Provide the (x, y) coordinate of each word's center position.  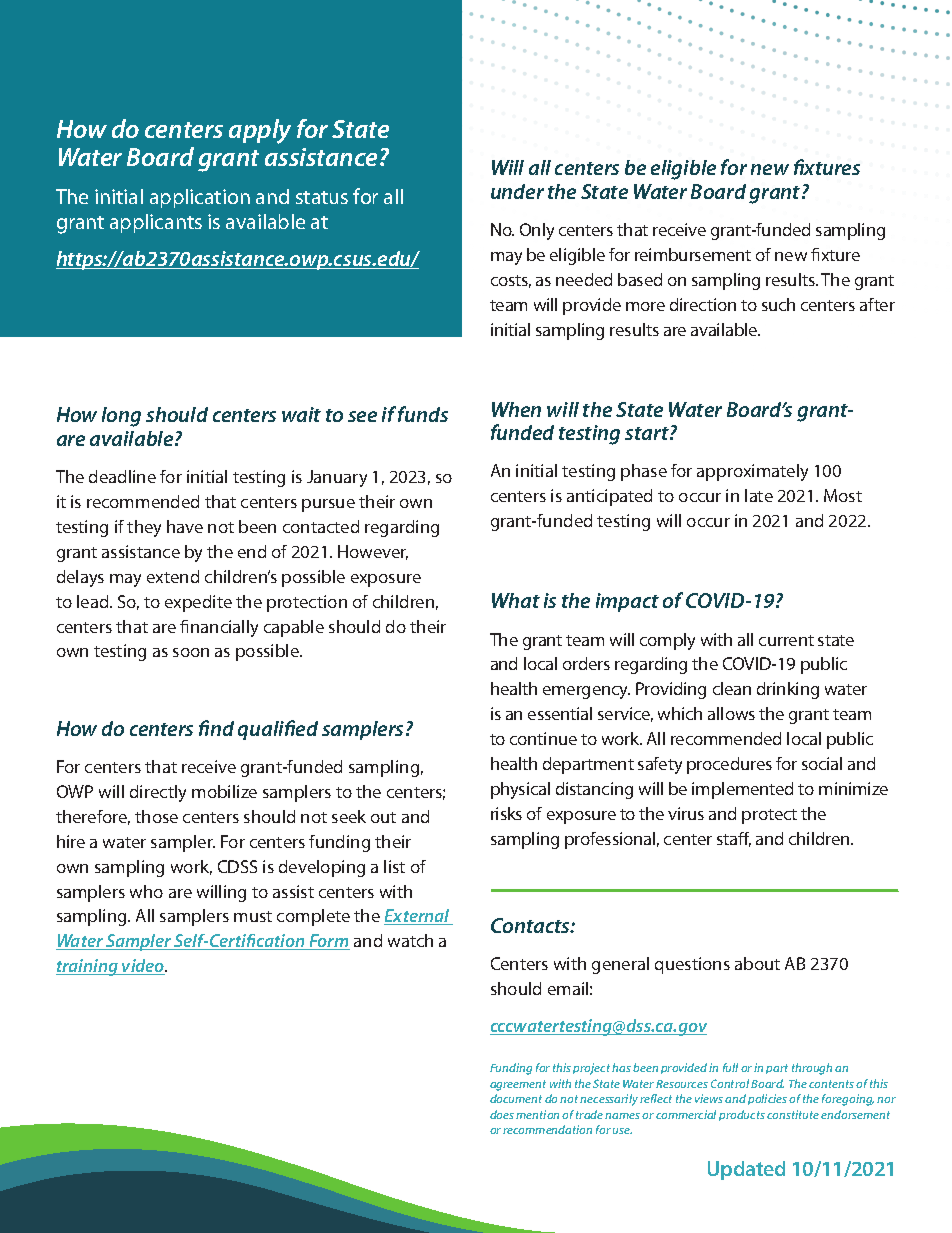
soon (191, 652)
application (200, 198)
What (516, 600)
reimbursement (693, 254)
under (517, 191)
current (786, 640)
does (502, 1114)
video (143, 967)
